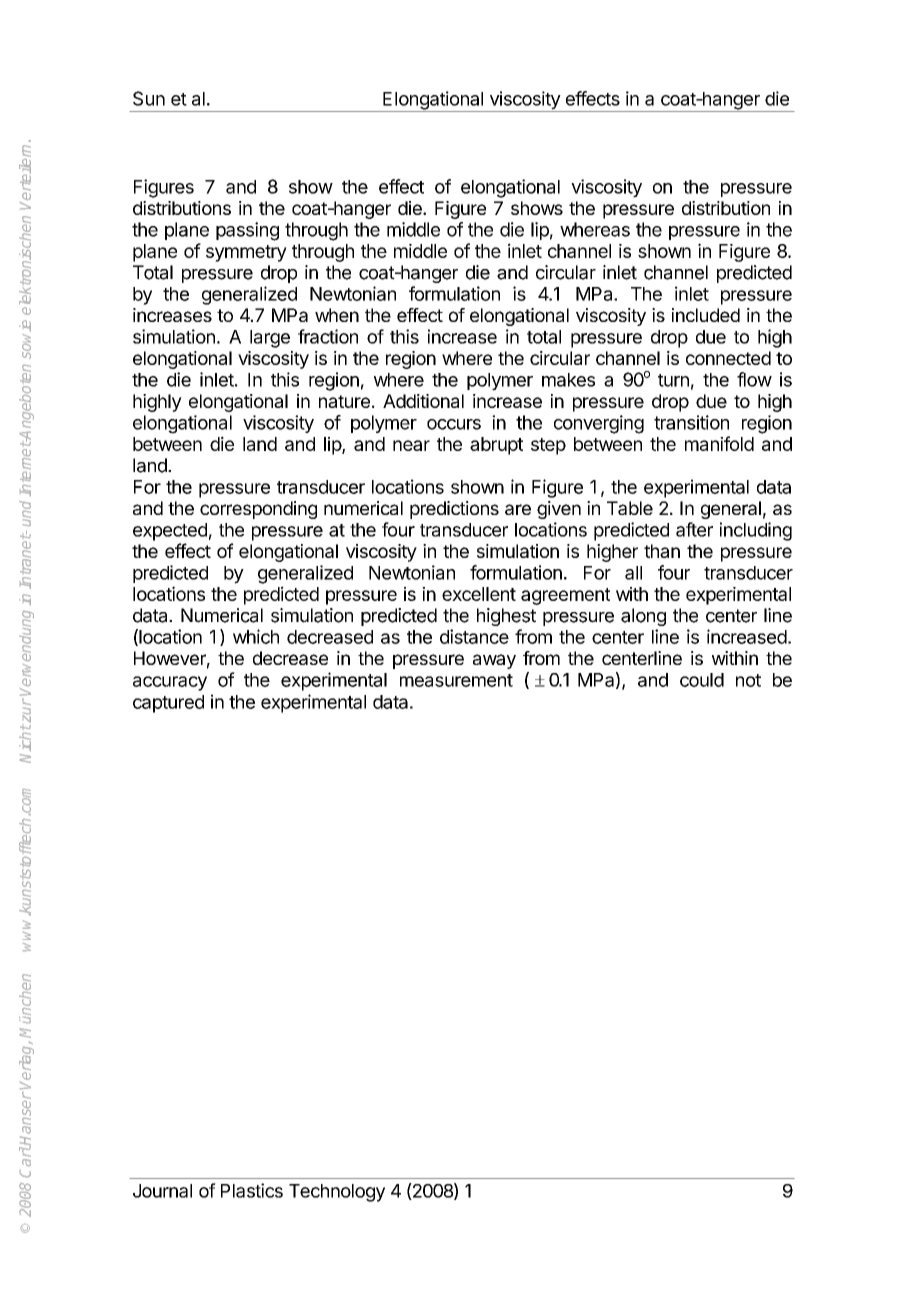  I want to click on Plastics, so click(252, 1190).
